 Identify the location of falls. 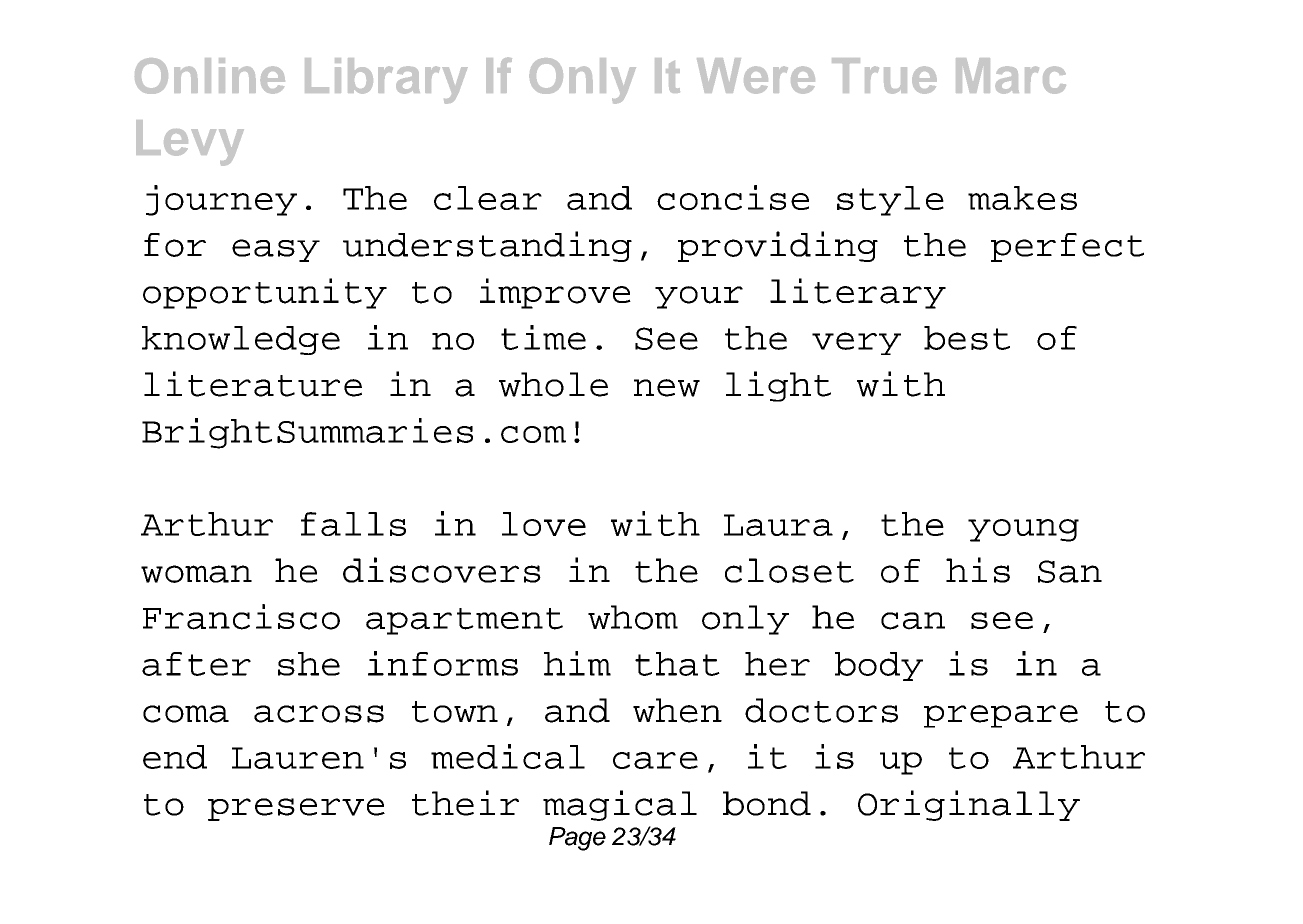
(353, 524).
